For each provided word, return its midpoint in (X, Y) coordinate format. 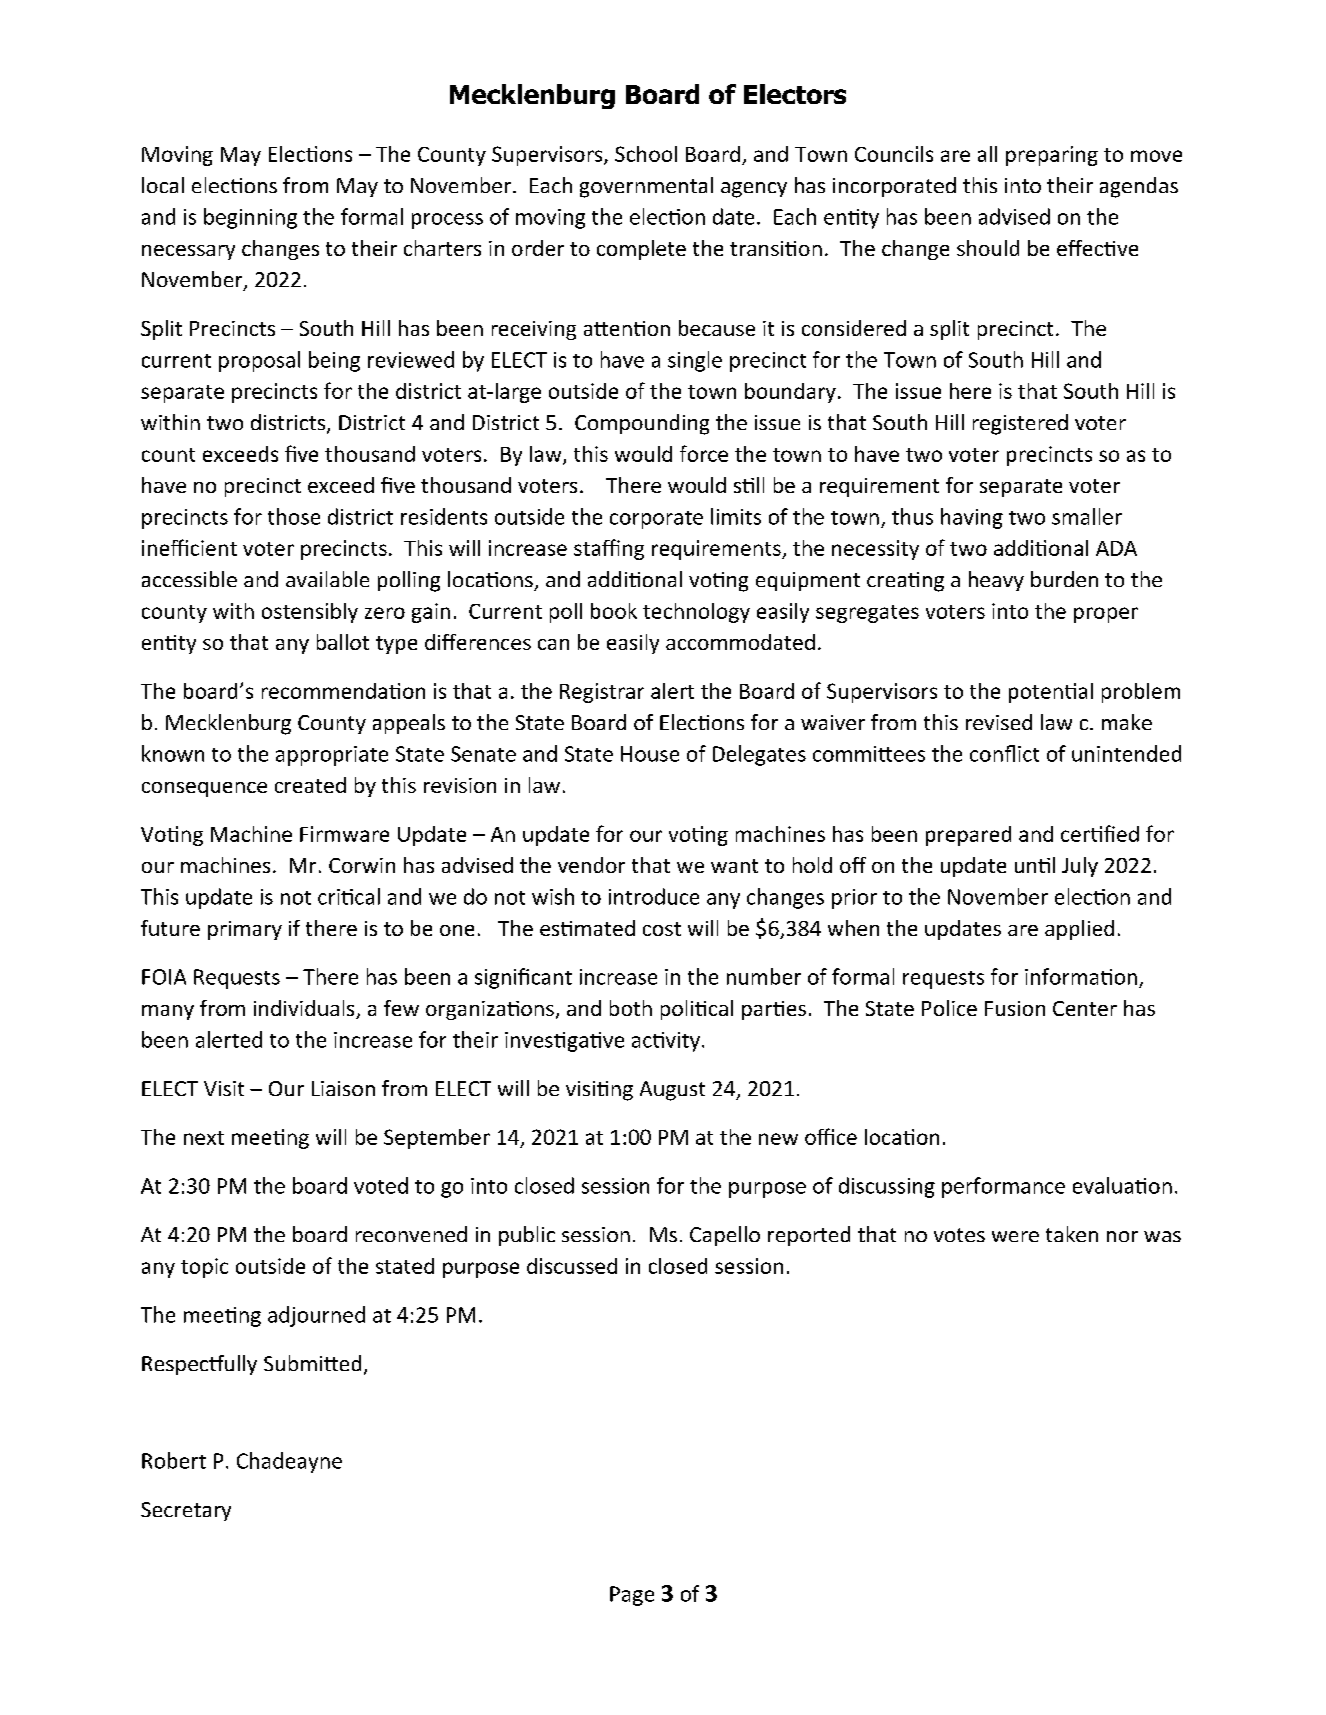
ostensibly (310, 613)
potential (1051, 693)
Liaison (343, 1088)
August (672, 1091)
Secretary (186, 1511)
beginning (250, 218)
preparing (1052, 156)
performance (1003, 1187)
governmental (646, 187)
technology (696, 613)
